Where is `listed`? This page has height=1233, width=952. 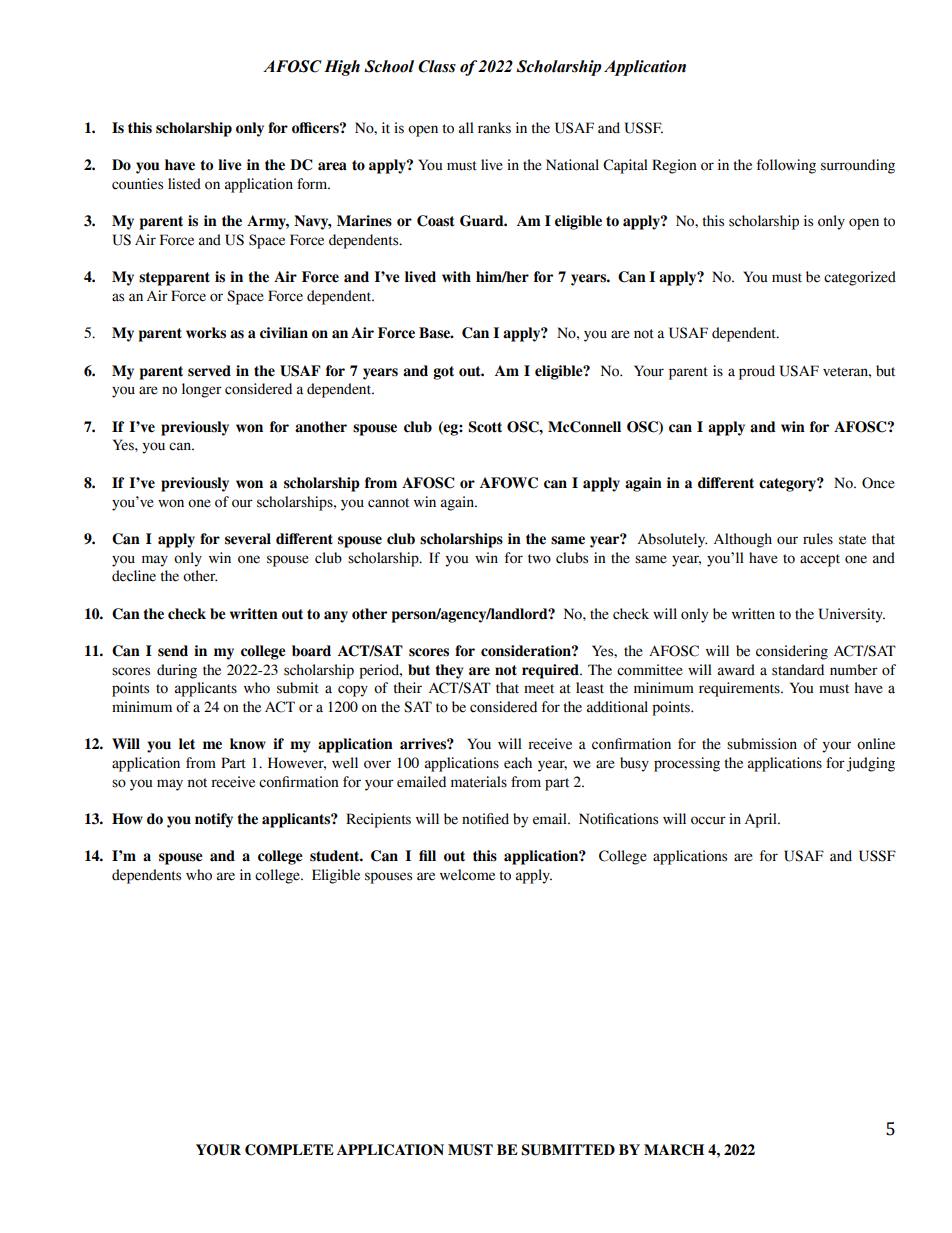 listed is located at coordinates (184, 184).
